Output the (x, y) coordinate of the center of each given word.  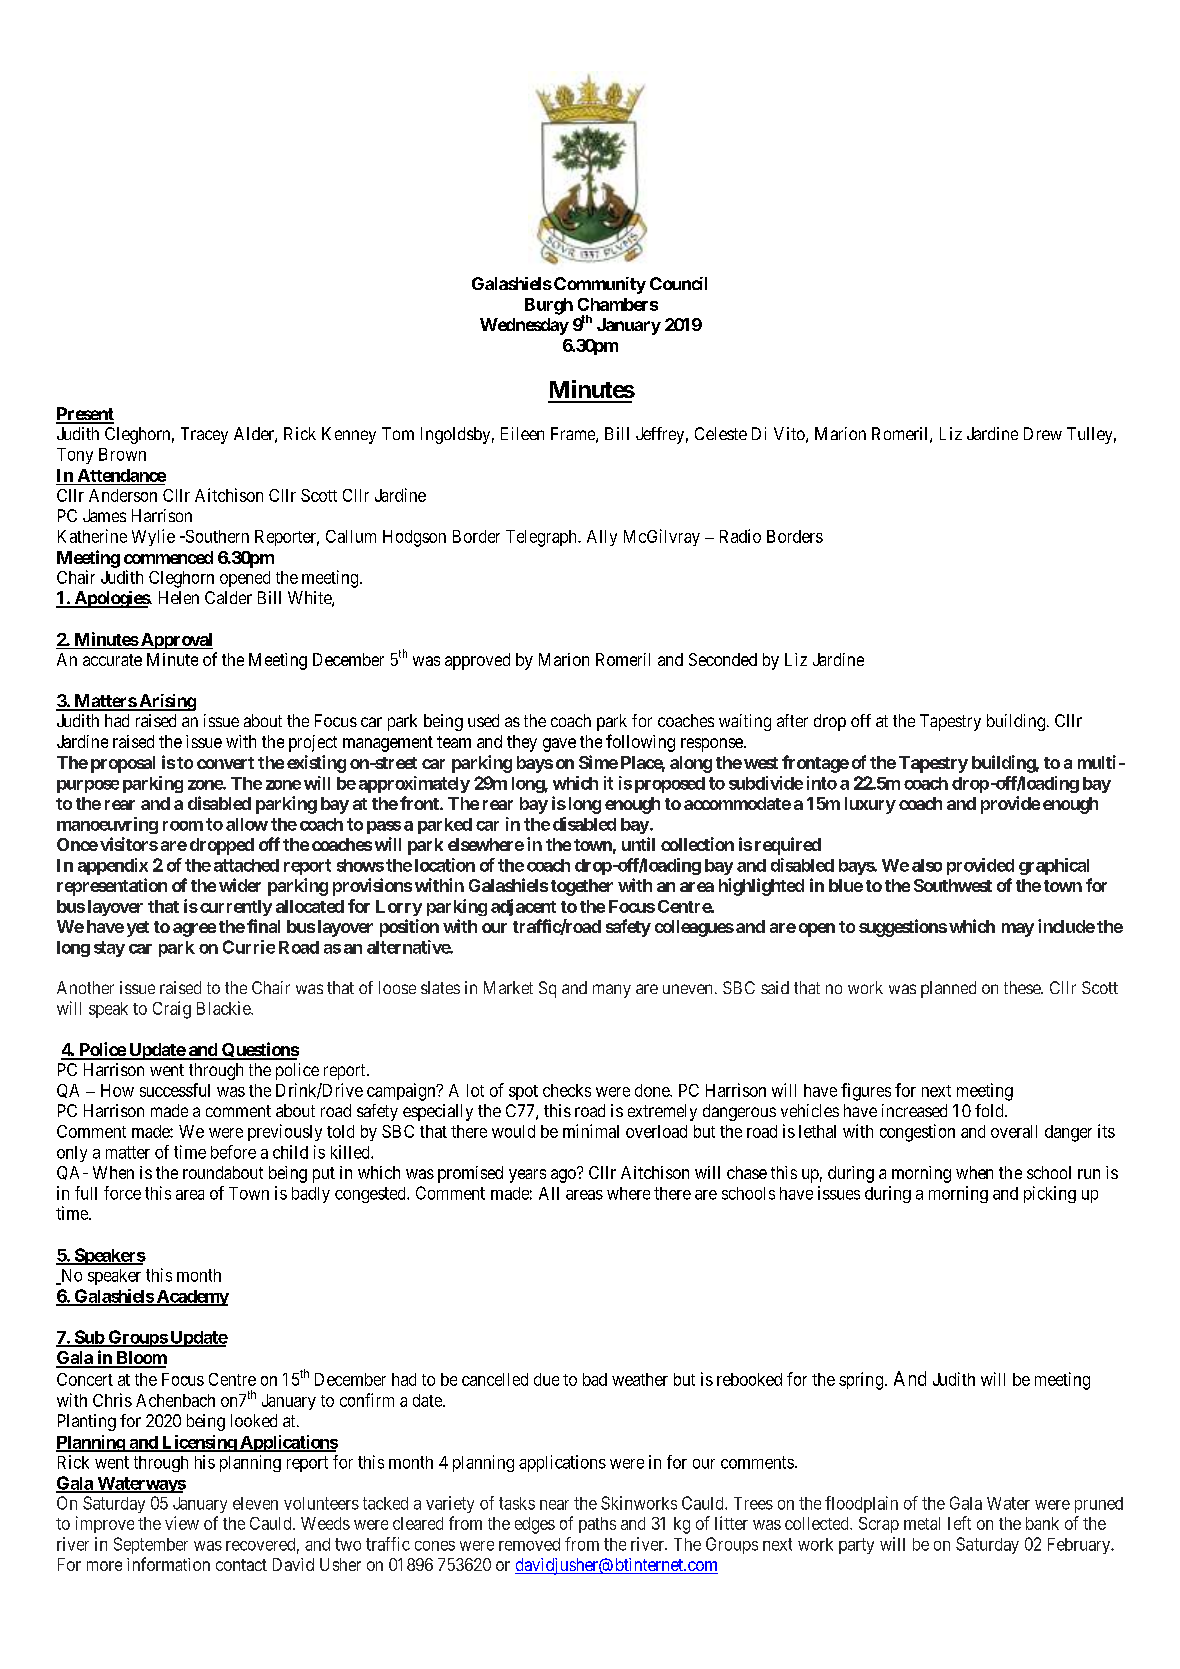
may (1018, 930)
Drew (1043, 433)
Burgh (549, 306)
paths (597, 1525)
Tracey (204, 435)
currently (236, 908)
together (582, 887)
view (182, 1523)
